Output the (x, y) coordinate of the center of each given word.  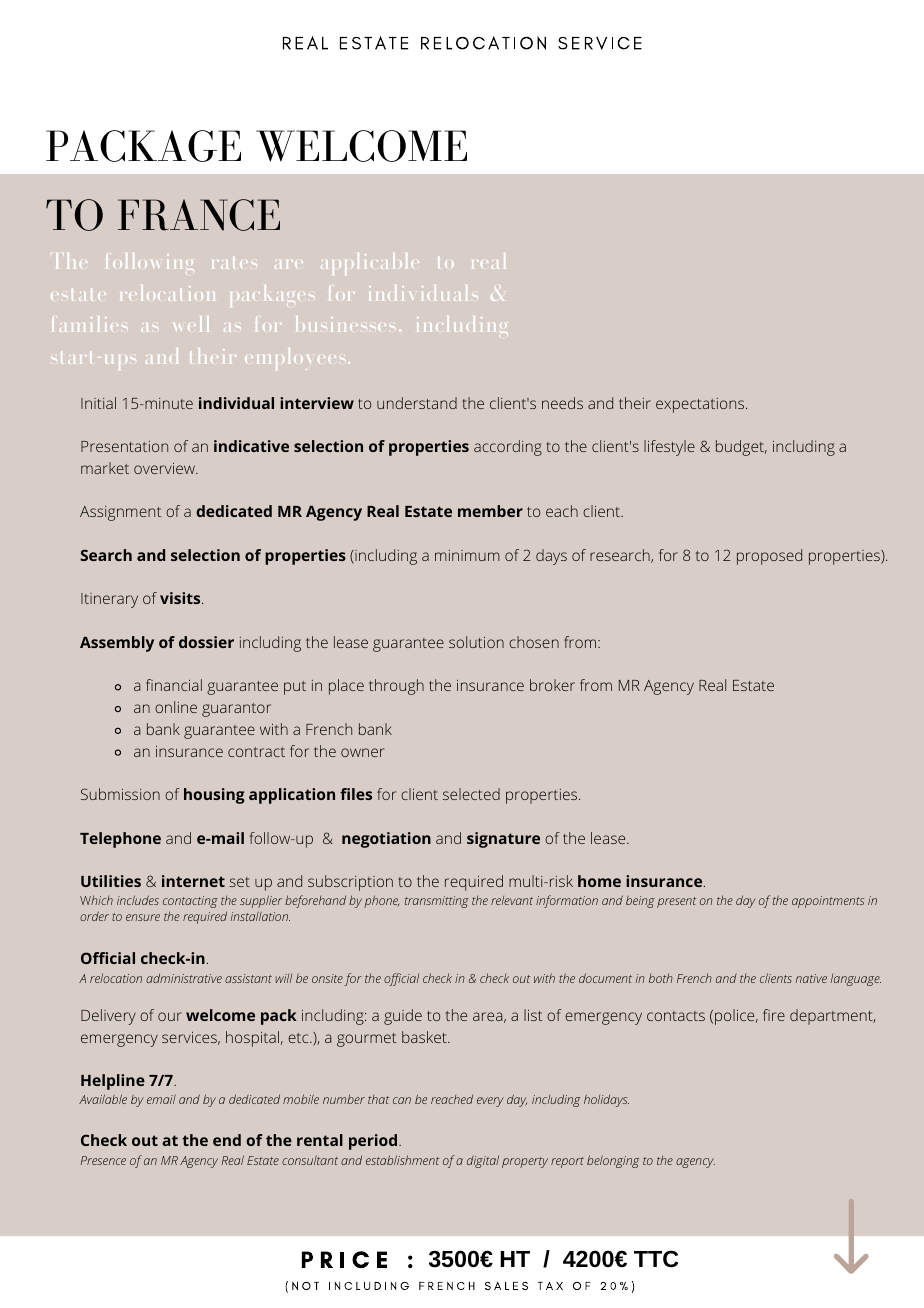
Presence (103, 1160)
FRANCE (199, 215)
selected (471, 794)
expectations (701, 405)
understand (417, 403)
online (176, 707)
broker (552, 685)
